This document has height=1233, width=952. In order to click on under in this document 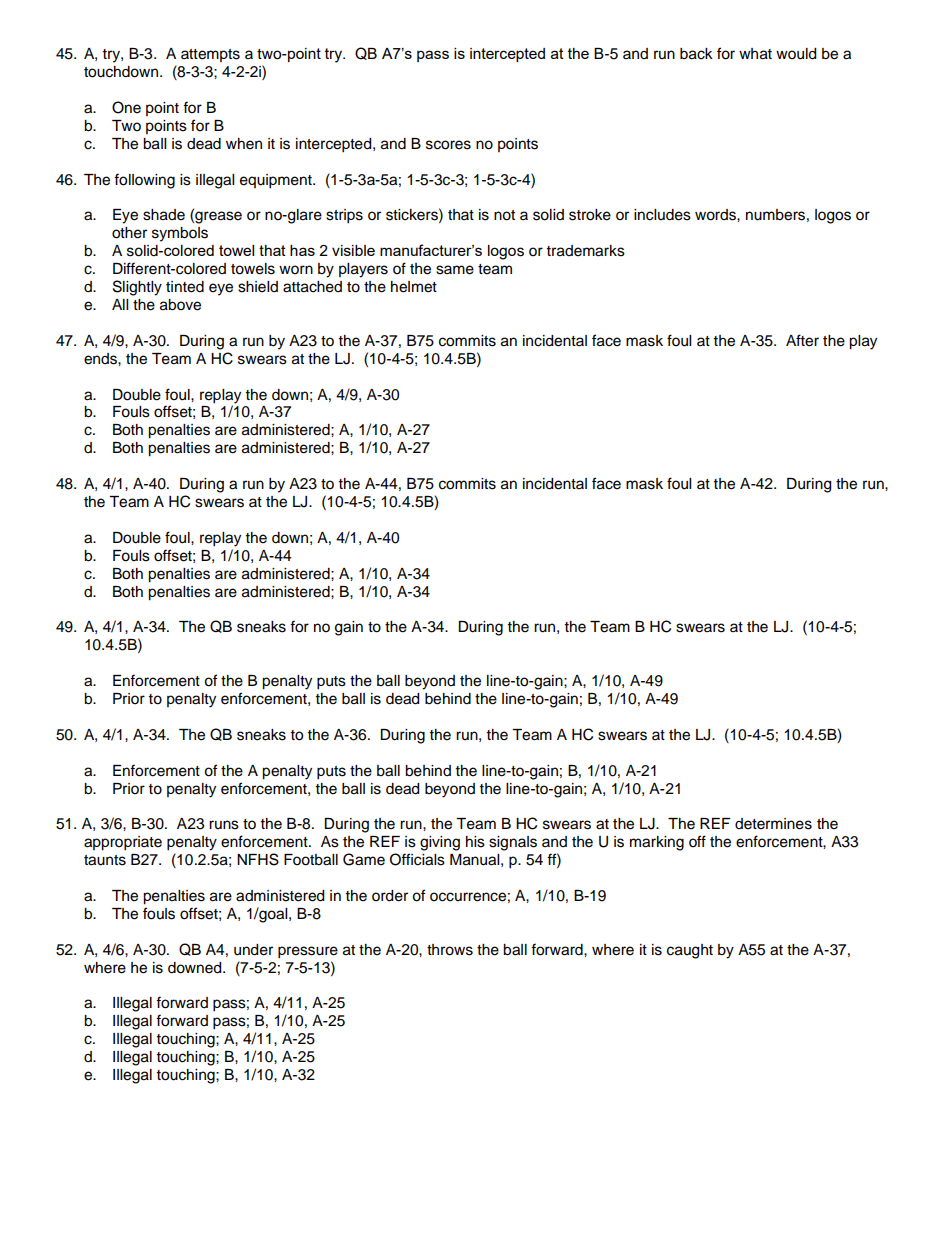, I will do `click(253, 950)`.
